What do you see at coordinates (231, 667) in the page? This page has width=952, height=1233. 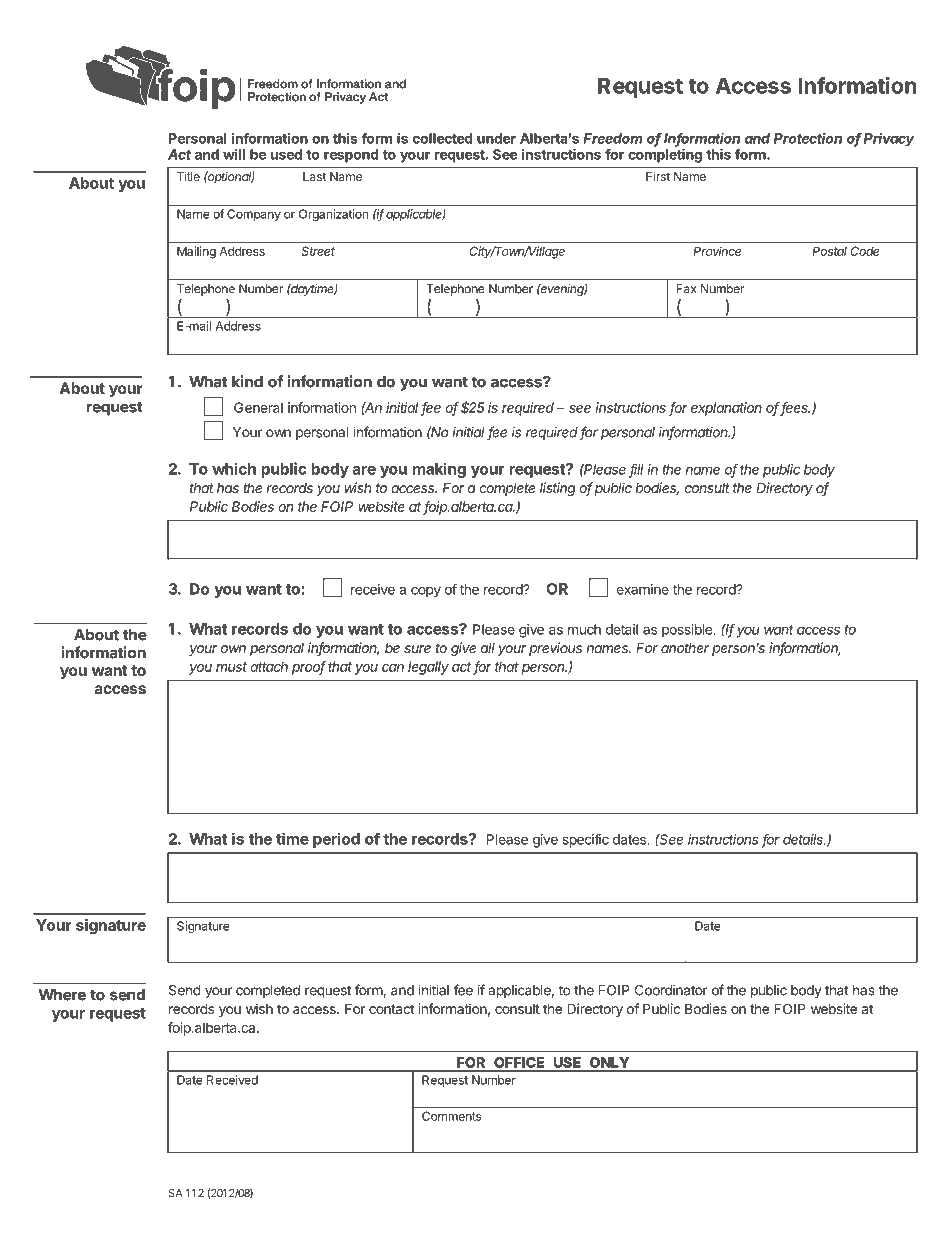 I see `must` at bounding box center [231, 667].
